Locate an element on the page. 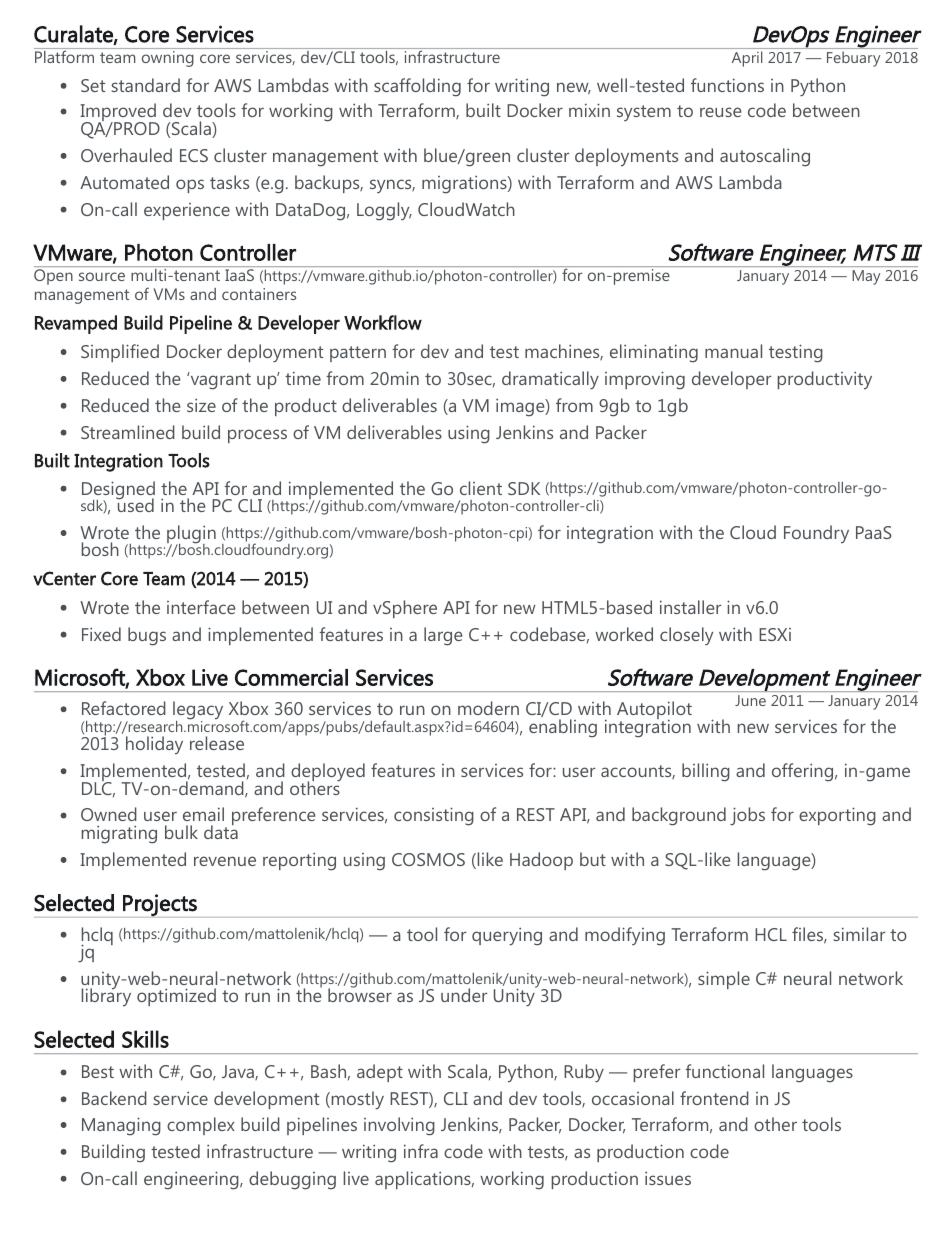  manual is located at coordinates (733, 351).
